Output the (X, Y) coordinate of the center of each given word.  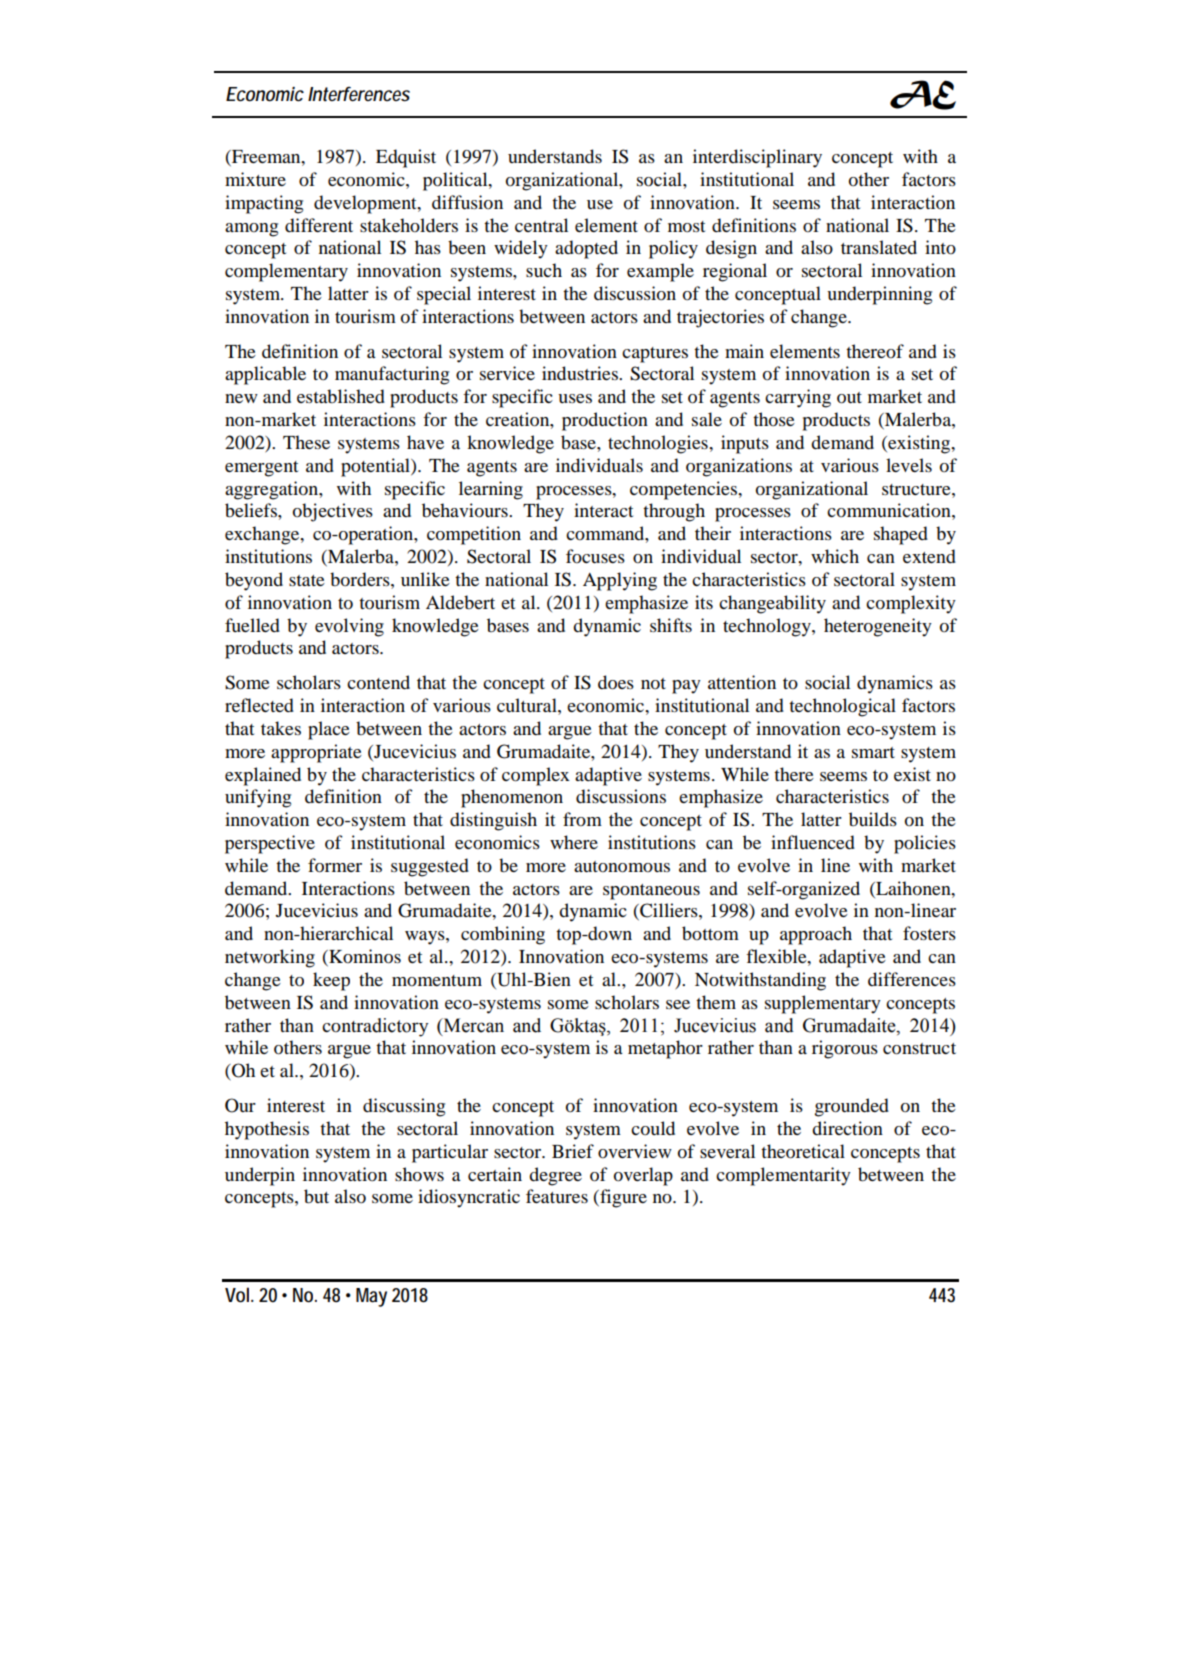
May (371, 1297)
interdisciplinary (757, 158)
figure (622, 1198)
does (616, 682)
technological (842, 707)
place (329, 730)
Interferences (359, 94)
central (541, 225)
